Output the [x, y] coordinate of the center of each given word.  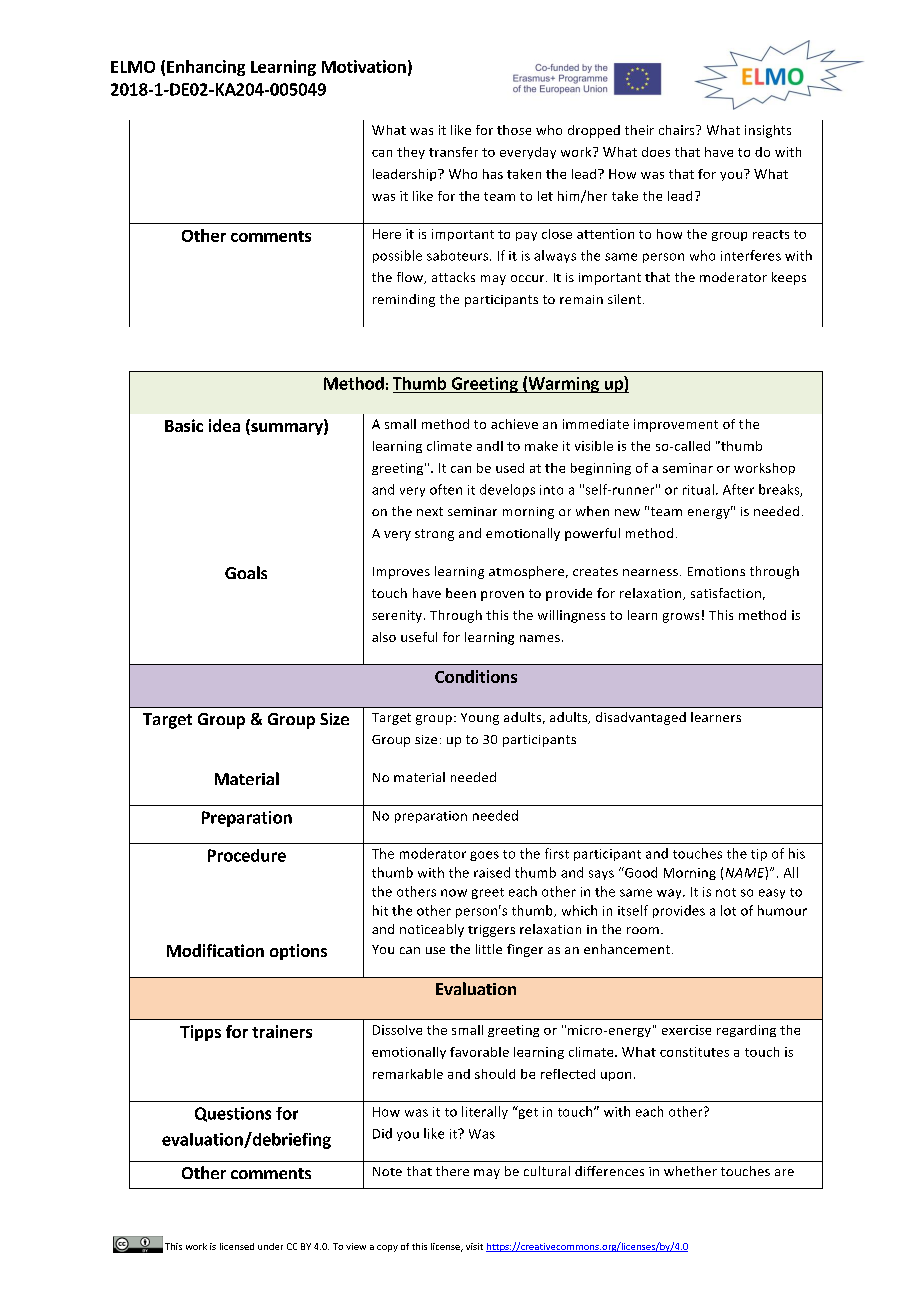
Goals [246, 572]
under [270, 1246]
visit [474, 1246]
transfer [453, 152]
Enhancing [206, 68]
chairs [678, 130]
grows [681, 618]
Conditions [476, 676]
